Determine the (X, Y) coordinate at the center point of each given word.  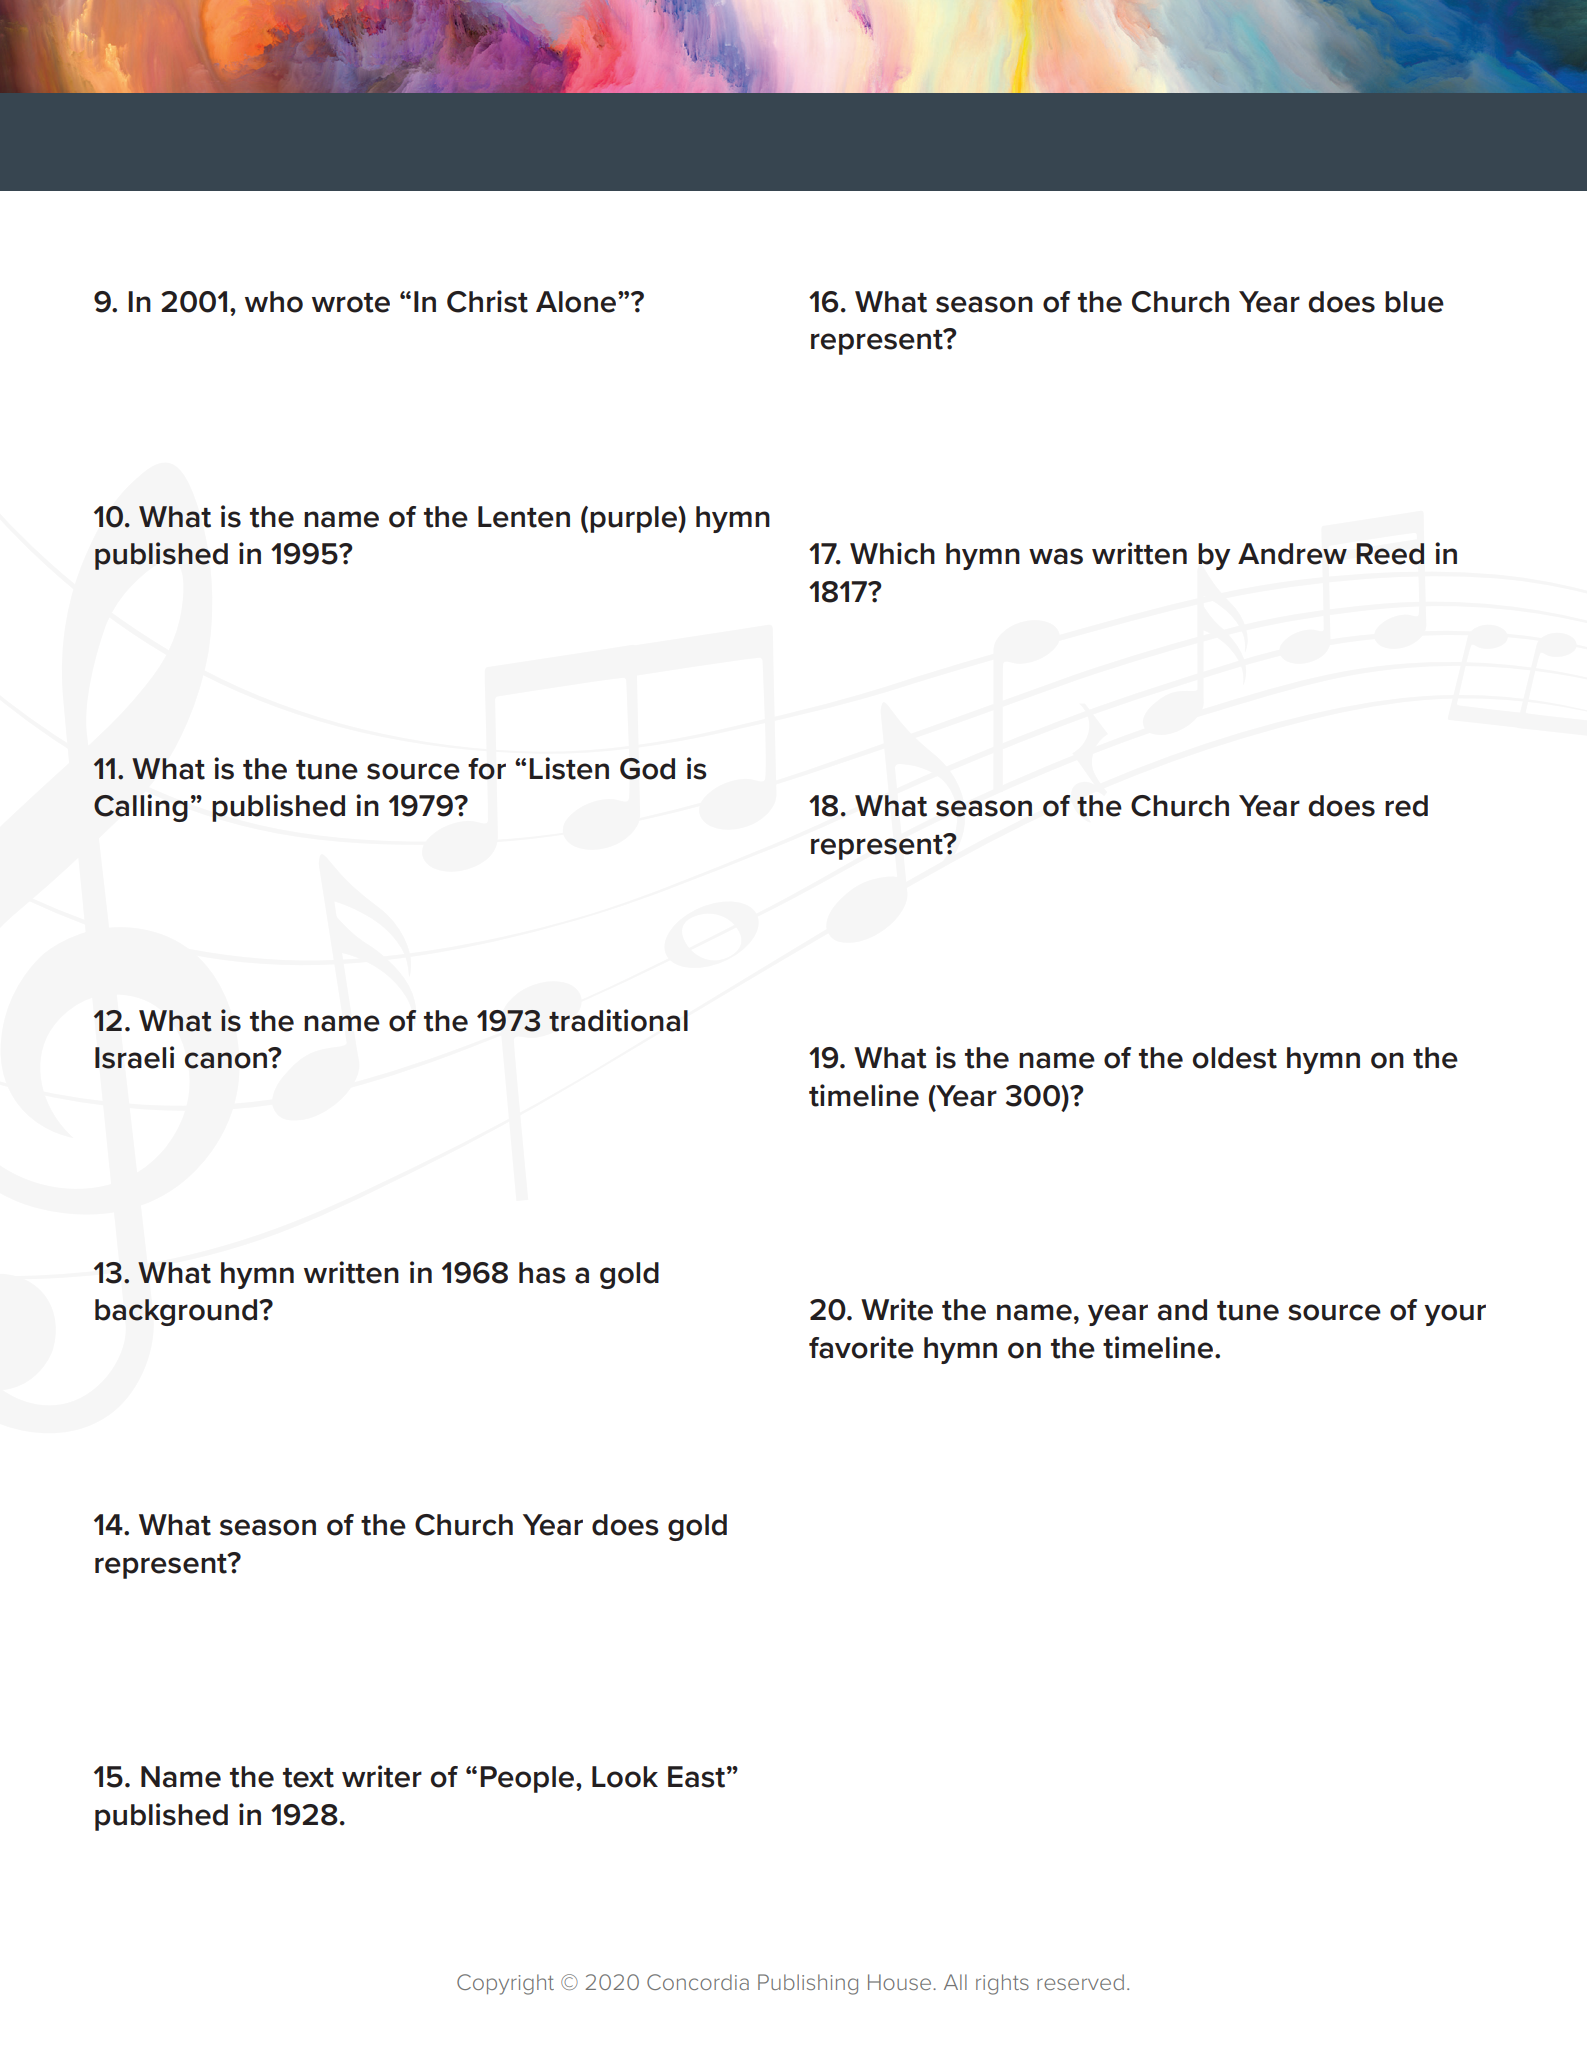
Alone (577, 302)
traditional (618, 1020)
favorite (861, 1347)
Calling (141, 808)
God (647, 769)
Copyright (505, 1984)
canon (227, 1060)
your (1455, 1315)
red (1406, 806)
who (274, 302)
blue (1414, 302)
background (177, 1312)
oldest (1234, 1058)
